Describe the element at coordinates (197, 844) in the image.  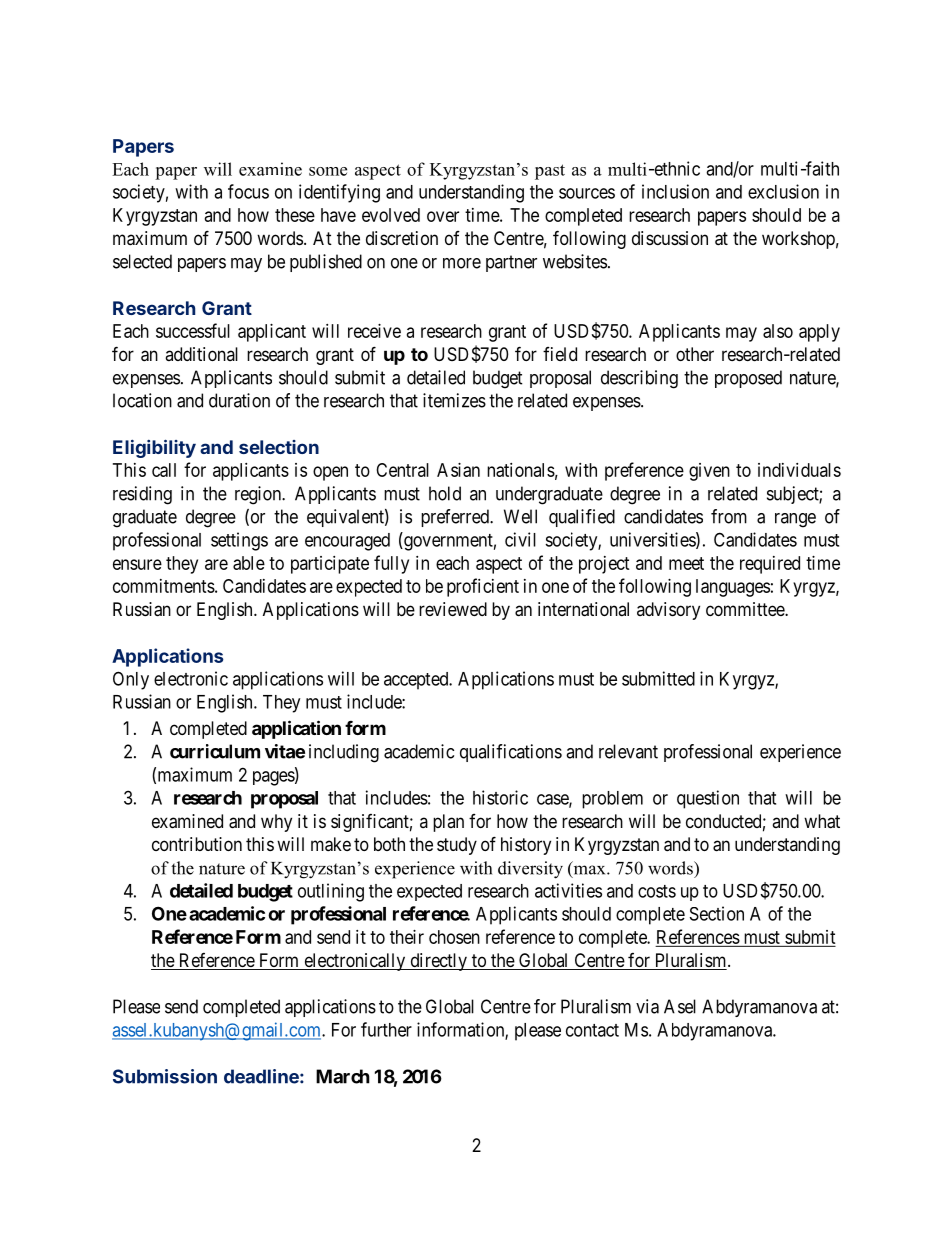
I see `contribution` at that location.
